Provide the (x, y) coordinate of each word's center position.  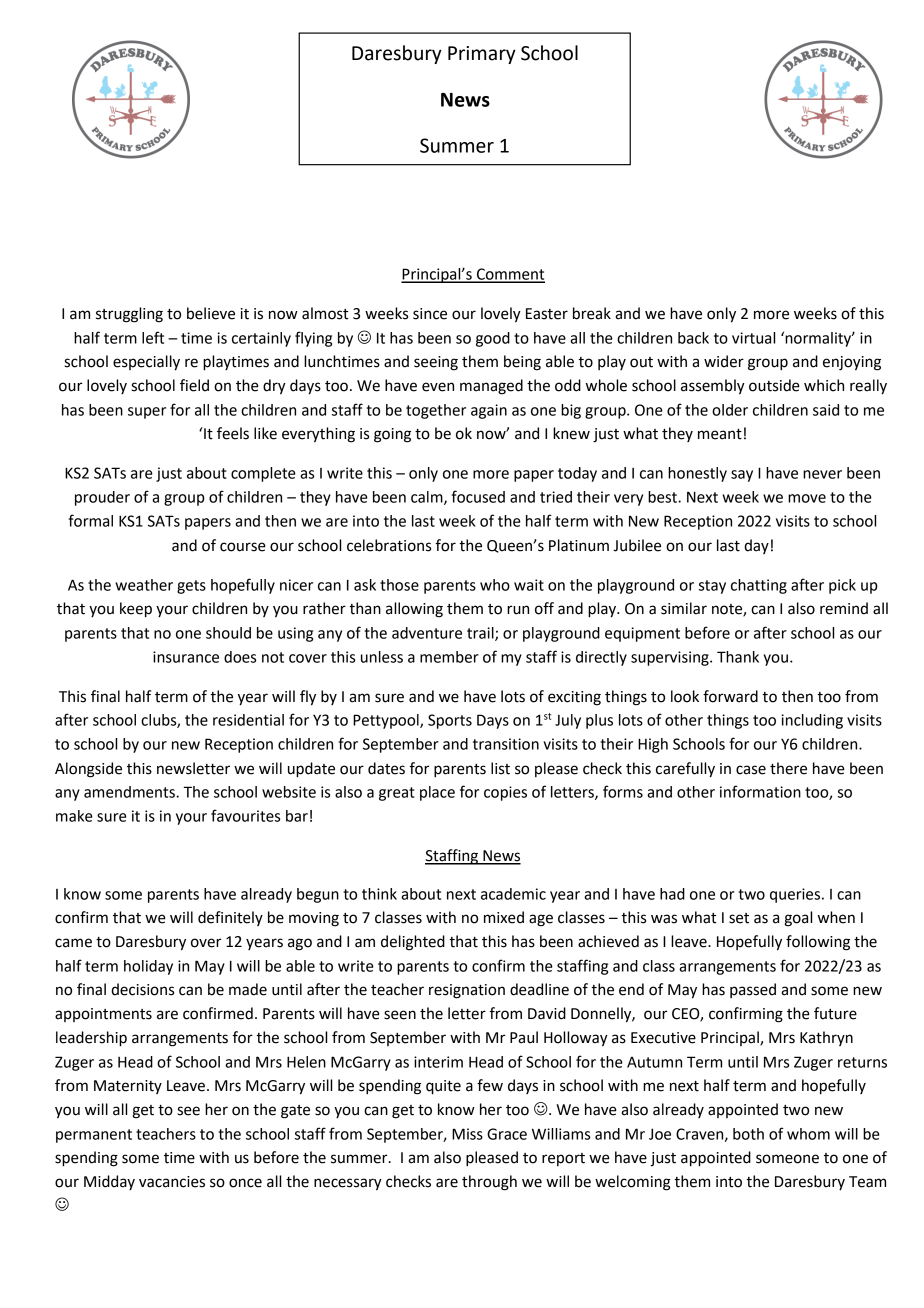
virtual (753, 338)
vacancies (172, 1182)
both (748, 1134)
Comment (510, 275)
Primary (482, 55)
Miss (467, 1134)
